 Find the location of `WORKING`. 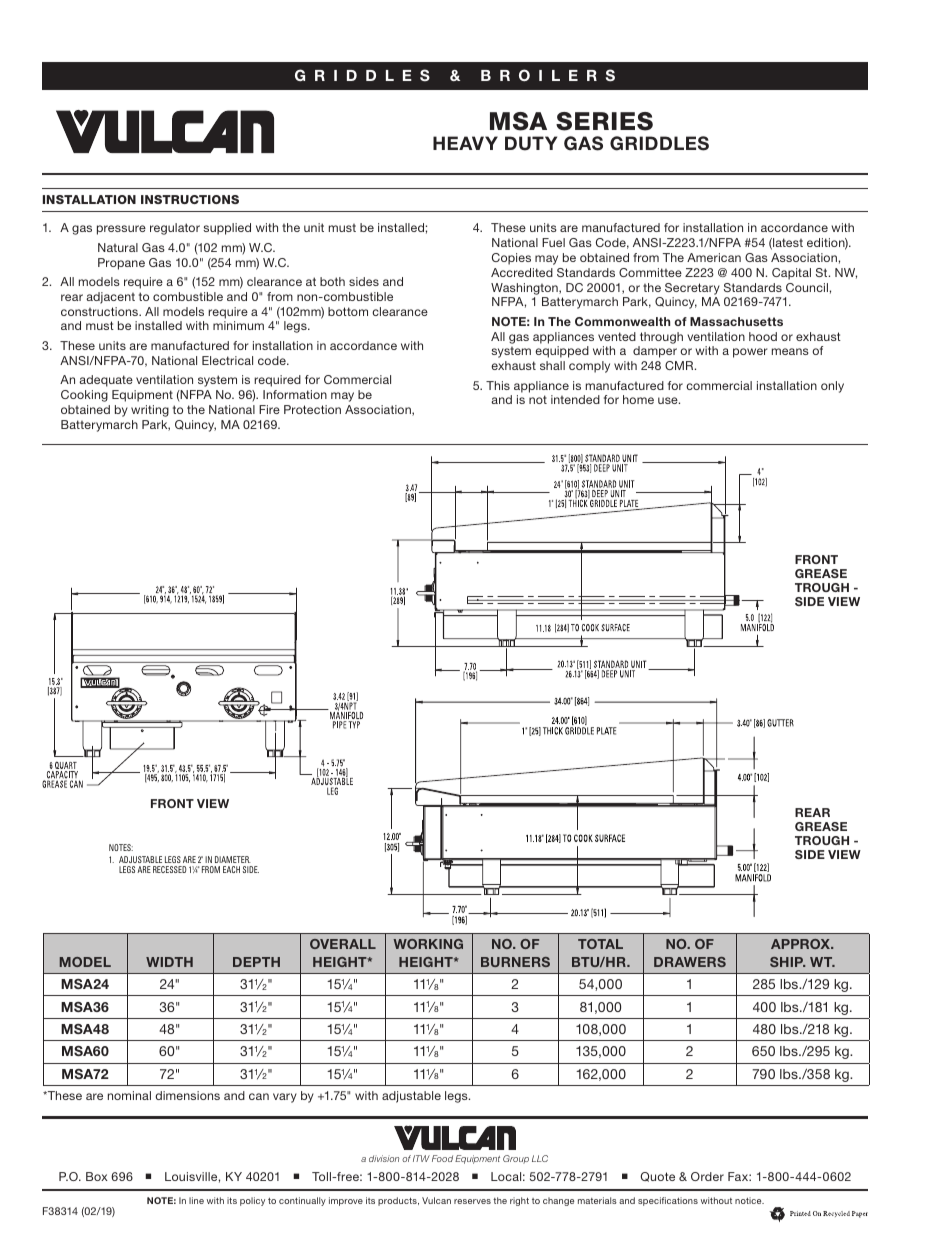

WORKING is located at coordinates (428, 944).
